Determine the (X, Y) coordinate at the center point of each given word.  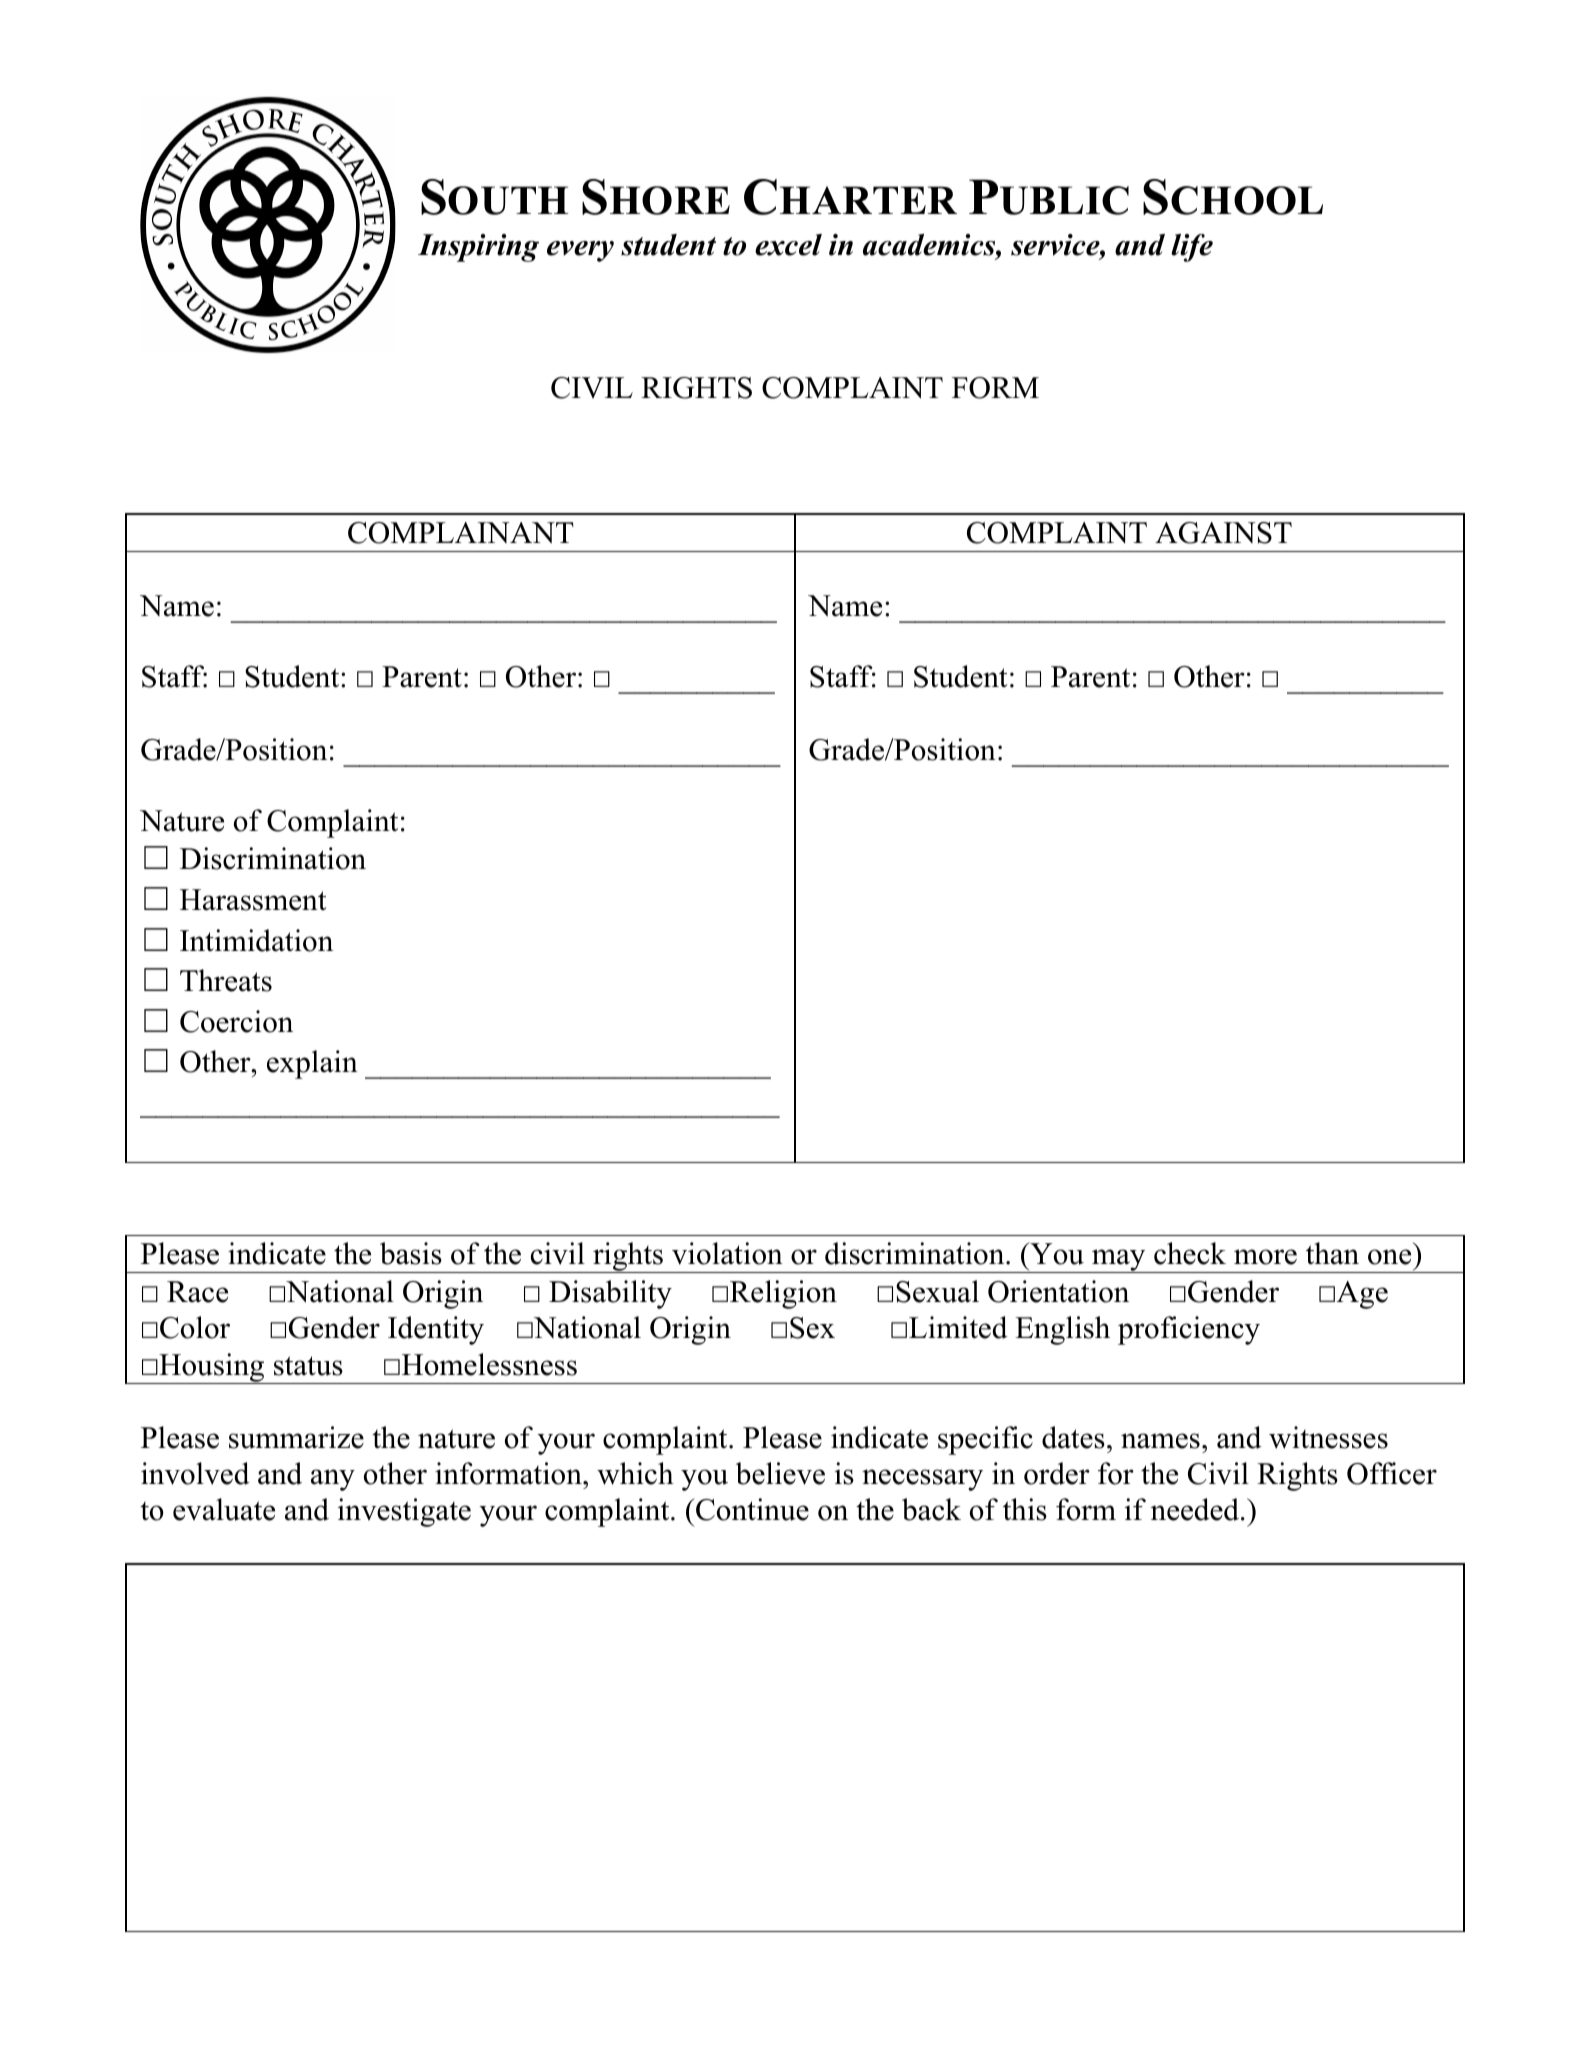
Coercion (236, 1021)
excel (788, 245)
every (580, 251)
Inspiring (478, 248)
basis (411, 1253)
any (333, 1480)
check (1190, 1253)
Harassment (253, 900)
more (1265, 1257)
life (1192, 248)
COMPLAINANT (461, 533)
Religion (783, 1294)
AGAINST (1223, 533)
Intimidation (256, 940)
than (1332, 1253)
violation (727, 1253)
